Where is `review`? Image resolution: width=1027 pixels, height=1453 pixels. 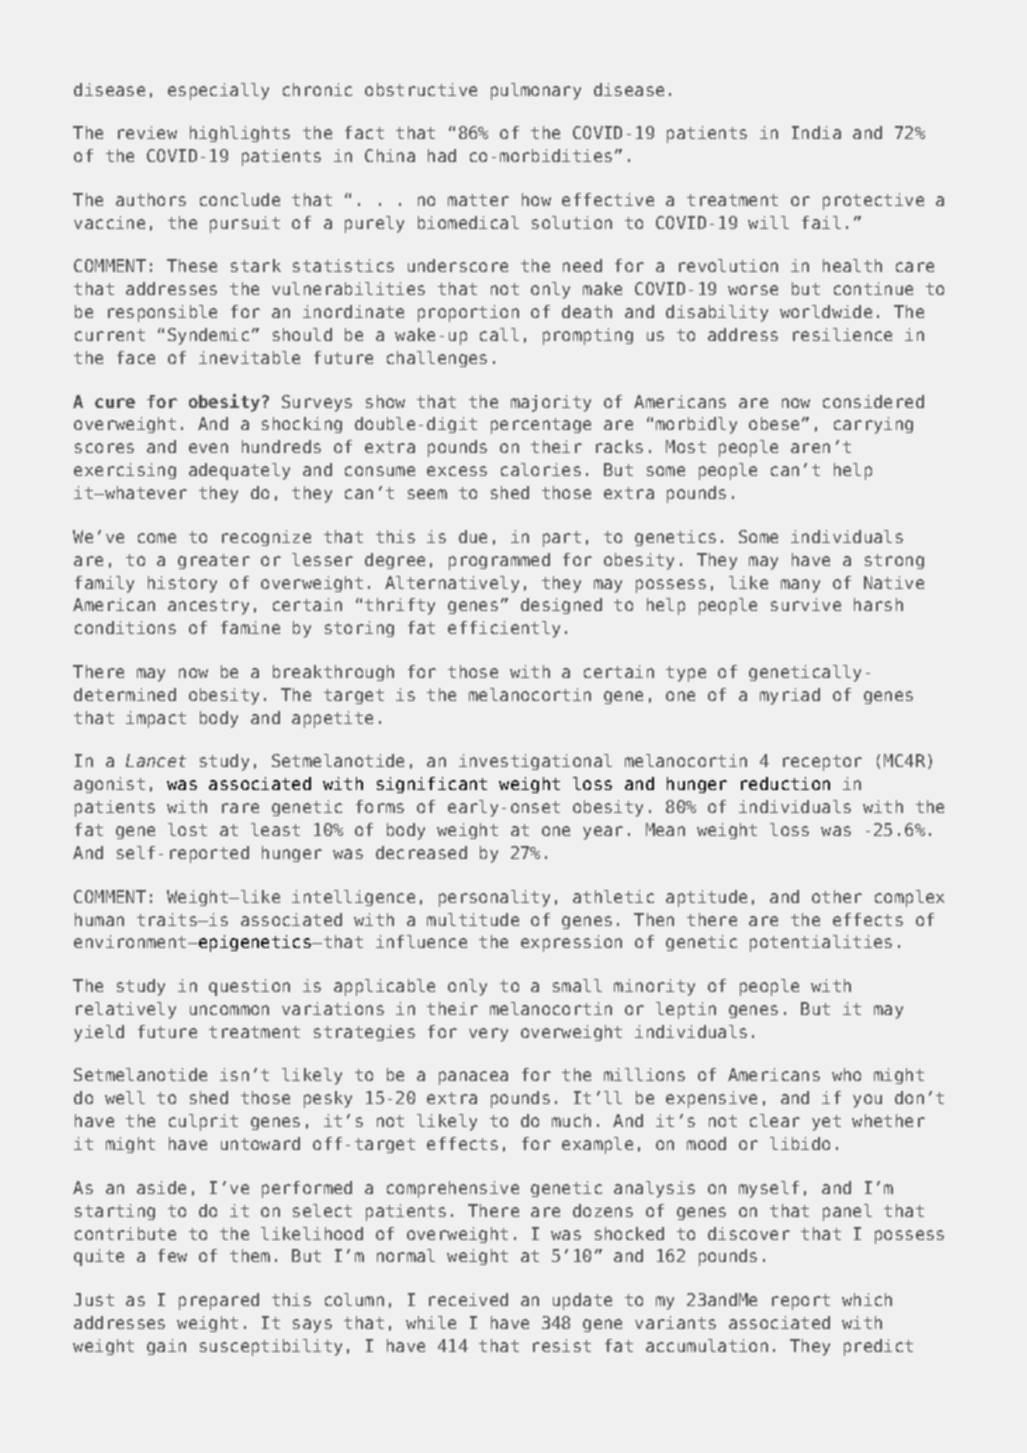 review is located at coordinates (147, 132).
